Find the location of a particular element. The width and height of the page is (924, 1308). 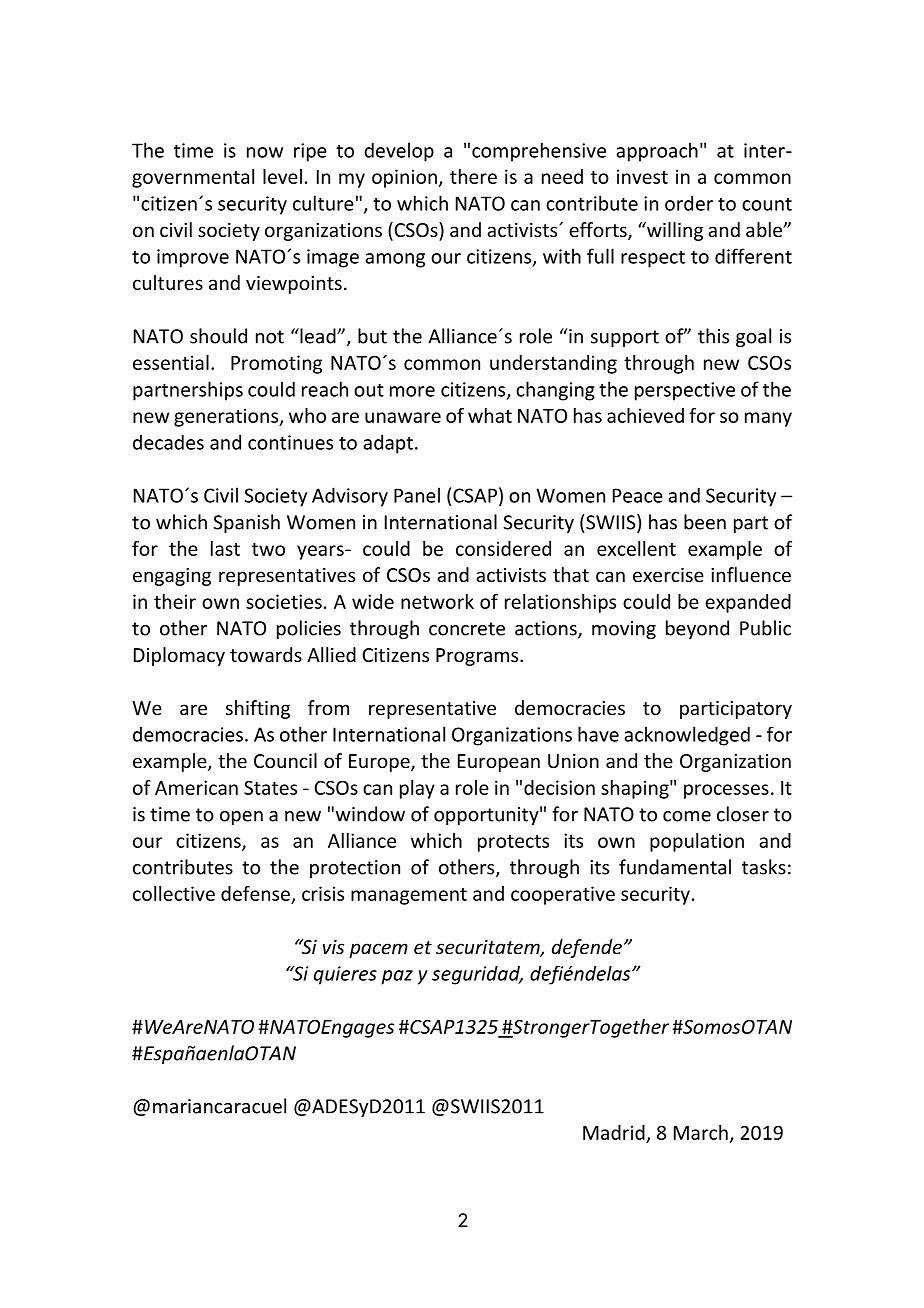

there is located at coordinates (473, 176).
